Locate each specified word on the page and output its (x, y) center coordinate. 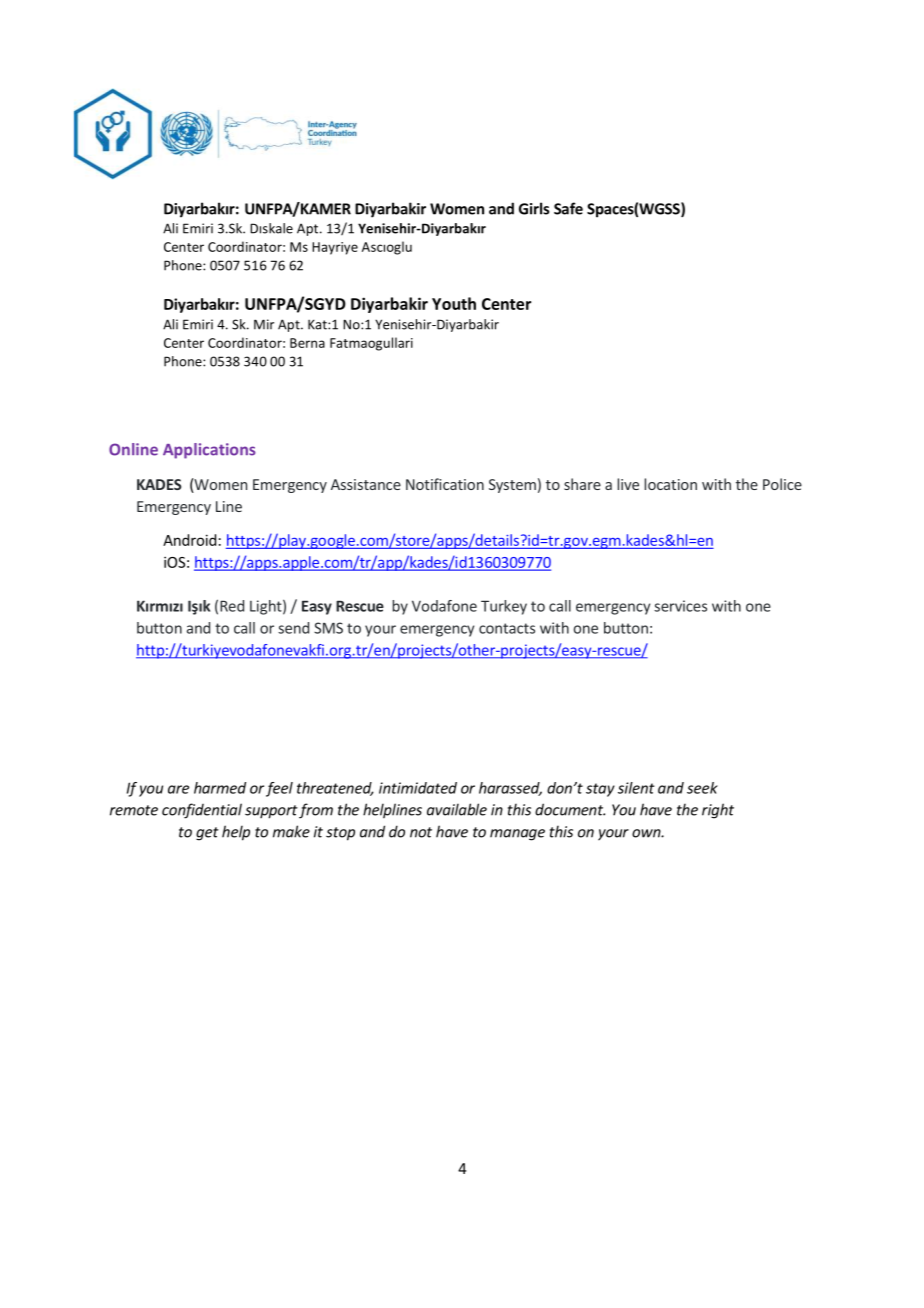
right (718, 811)
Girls (534, 208)
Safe (568, 208)
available (457, 809)
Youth (454, 303)
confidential (202, 811)
